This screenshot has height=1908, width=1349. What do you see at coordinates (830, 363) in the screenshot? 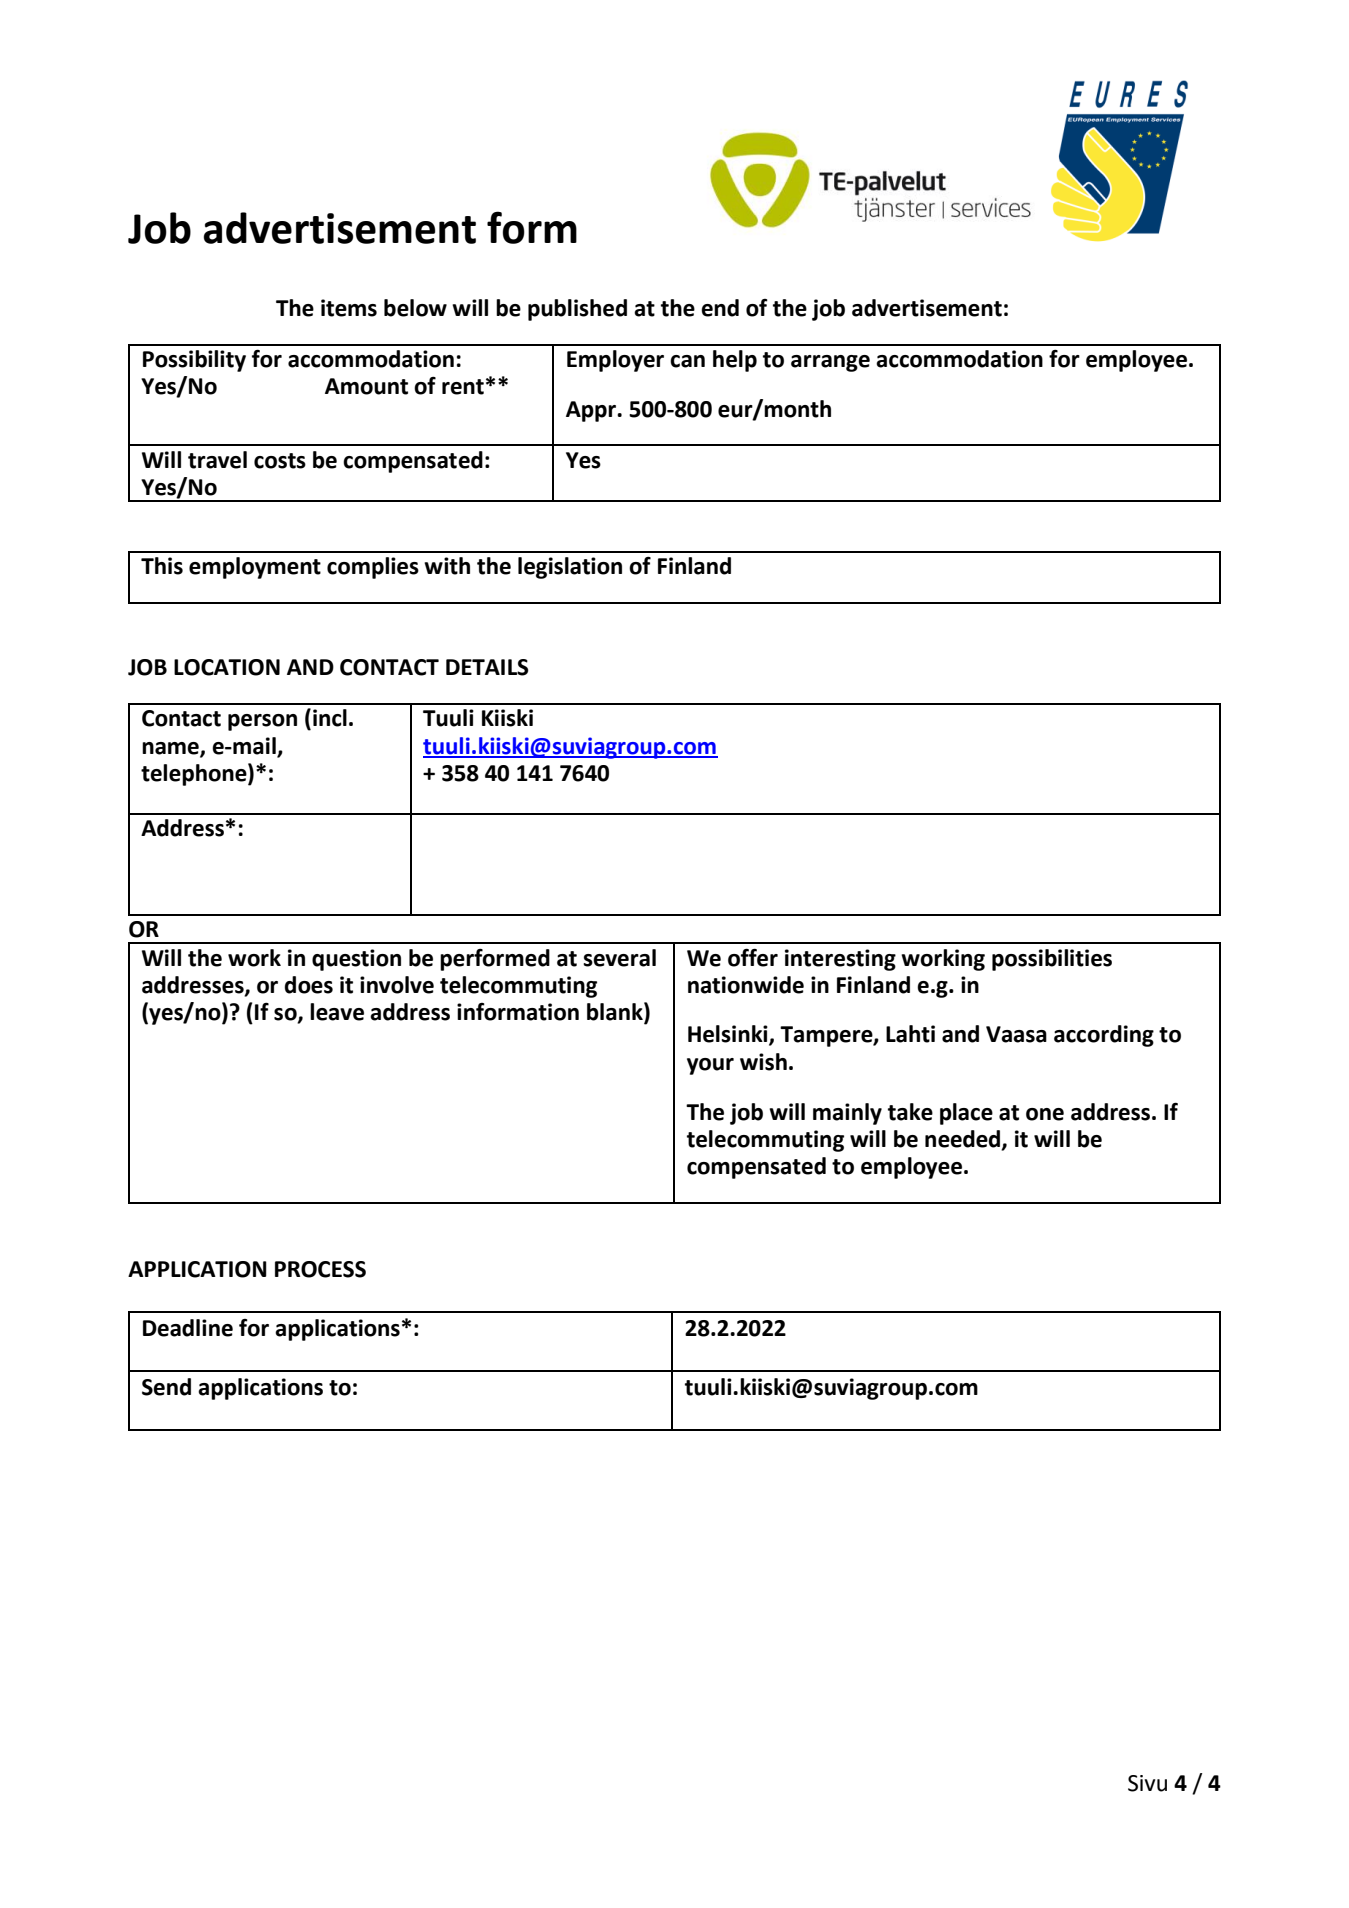
I see `arrange` at bounding box center [830, 363].
